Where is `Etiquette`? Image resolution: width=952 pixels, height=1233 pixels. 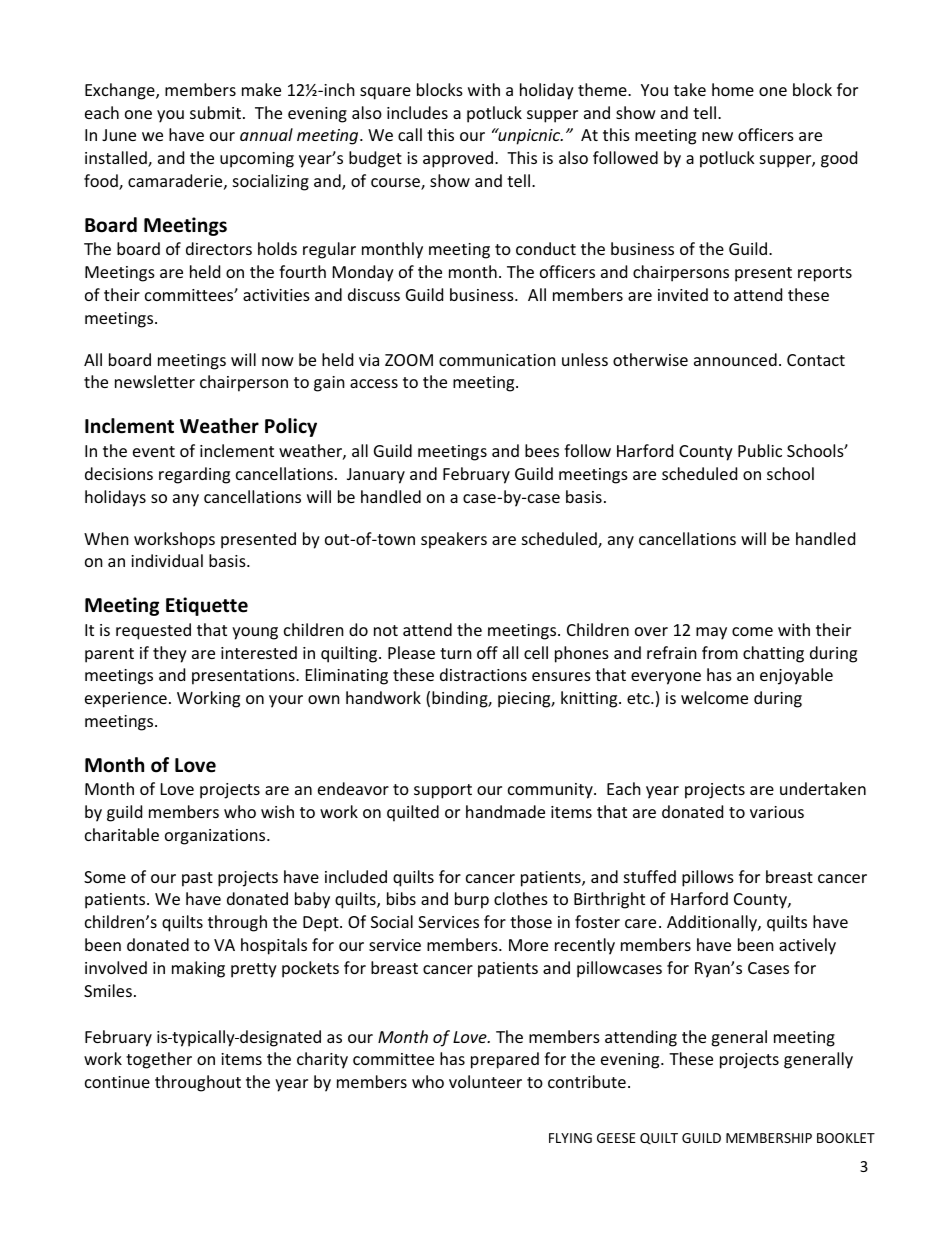
Etiquette is located at coordinates (207, 606).
